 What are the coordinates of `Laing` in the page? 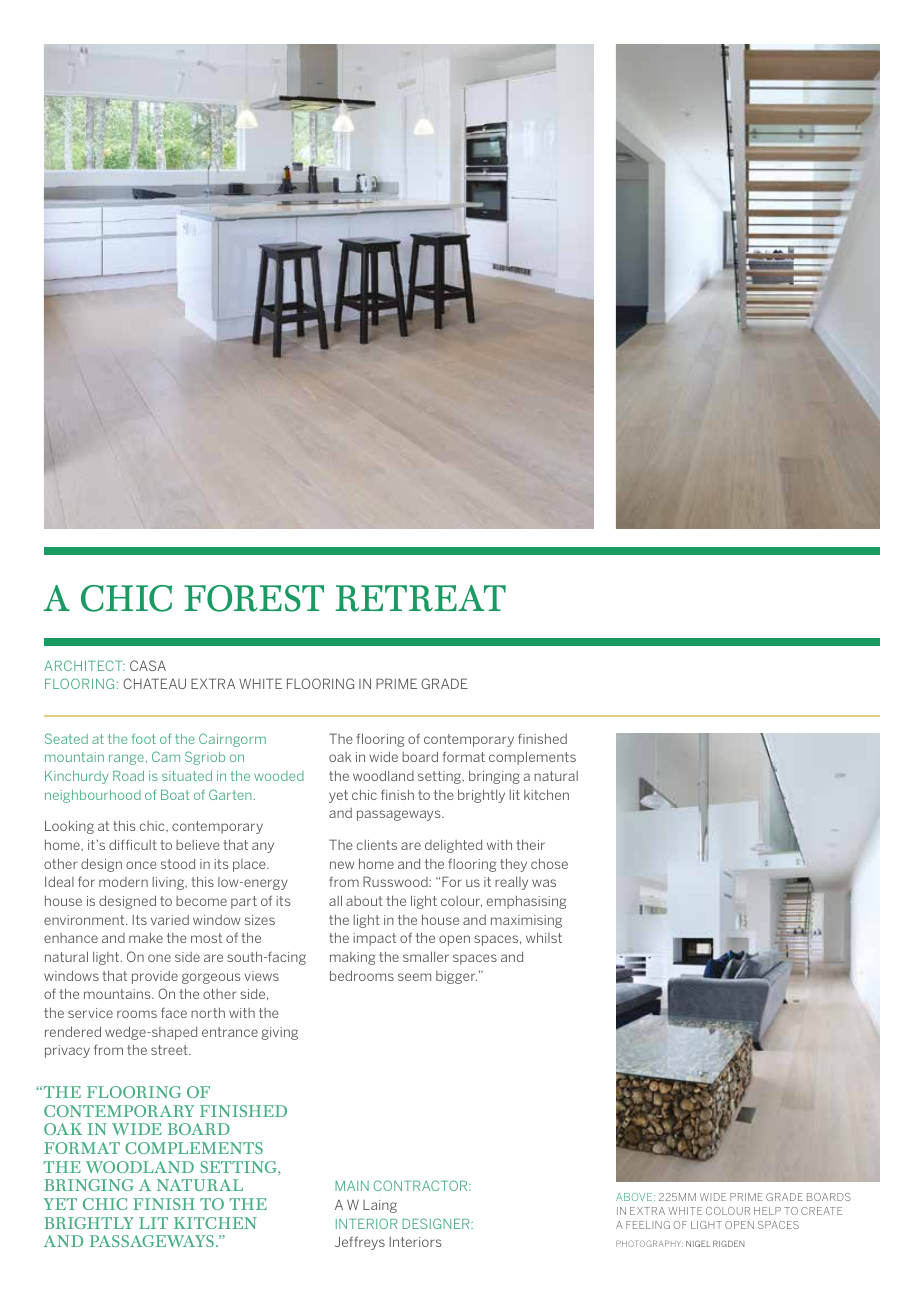 It's located at (380, 1206).
